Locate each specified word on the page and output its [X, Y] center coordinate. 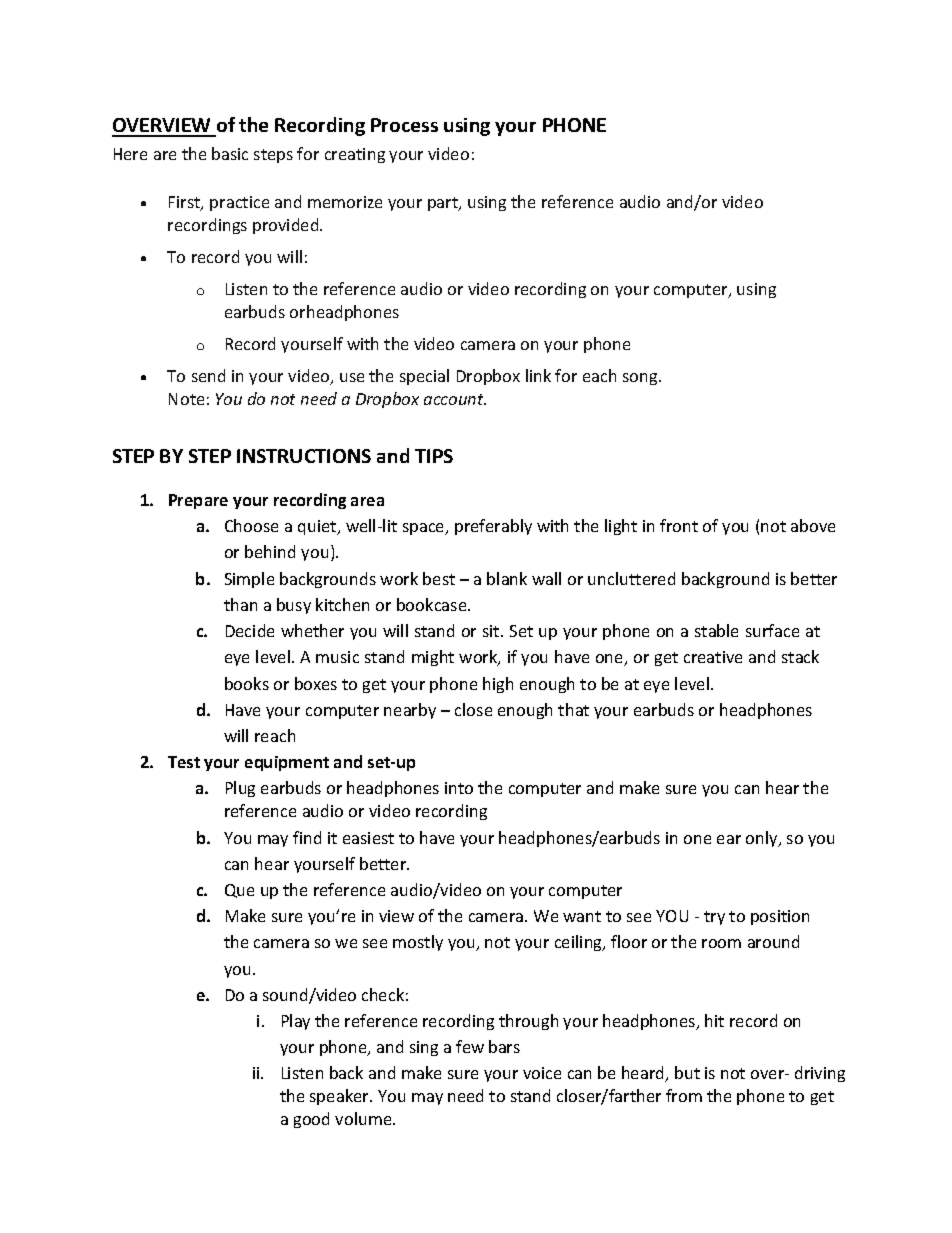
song [641, 379]
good [311, 1120]
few [470, 1046]
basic [230, 153]
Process [404, 125]
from [684, 1095]
